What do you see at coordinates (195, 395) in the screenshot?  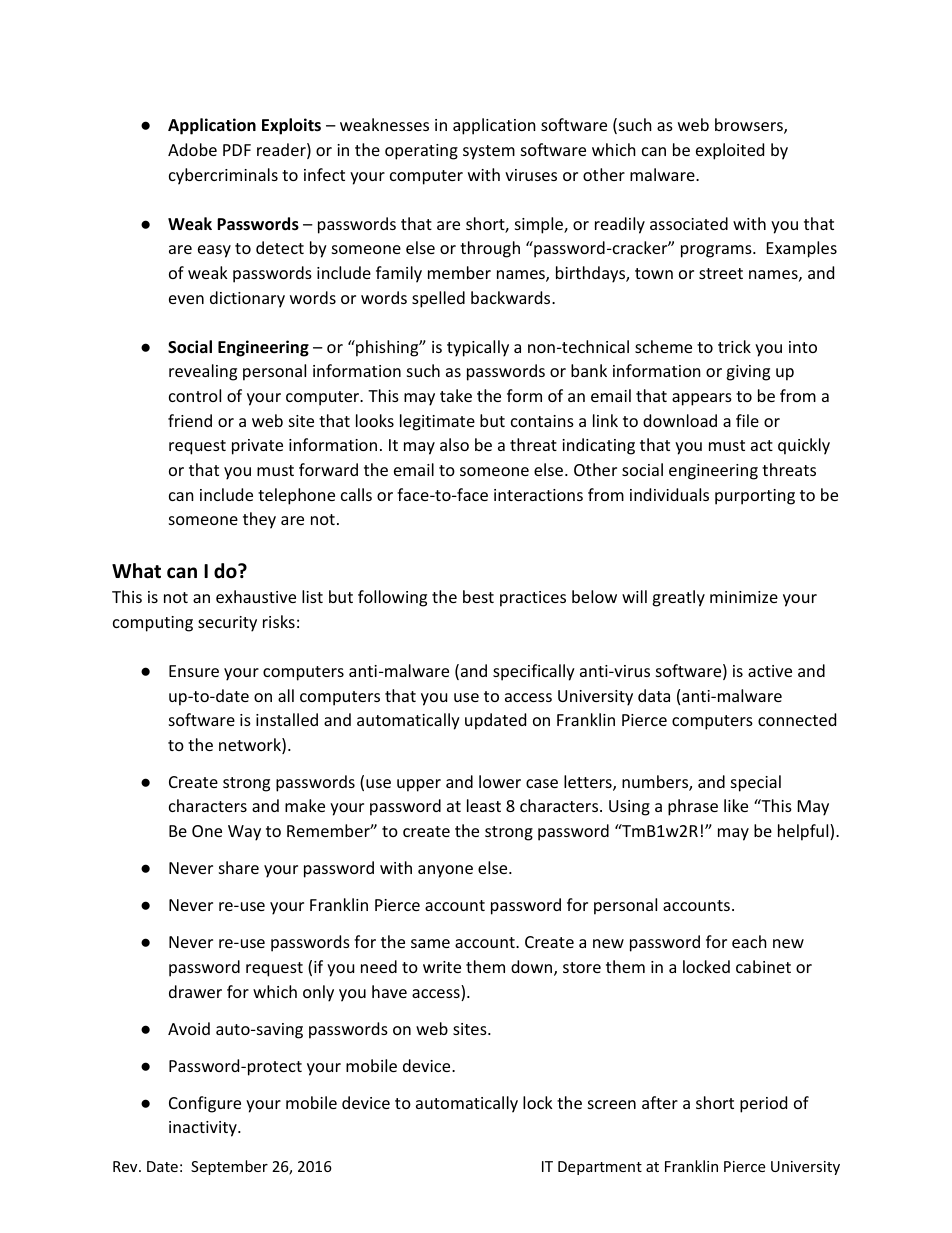 I see `control` at bounding box center [195, 395].
